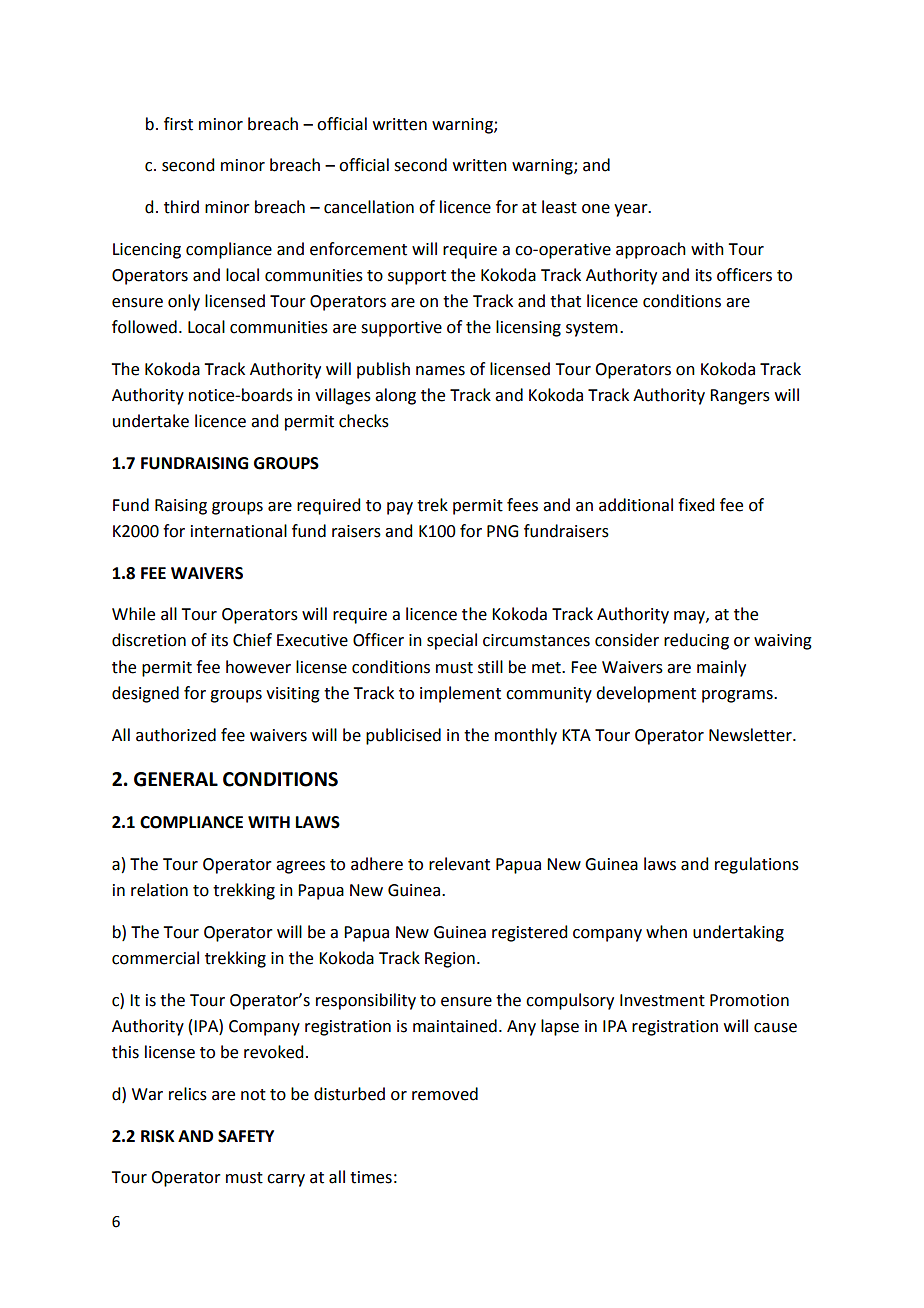 This image has height=1308, width=924. What do you see at coordinates (178, 124) in the image?
I see `first` at bounding box center [178, 124].
